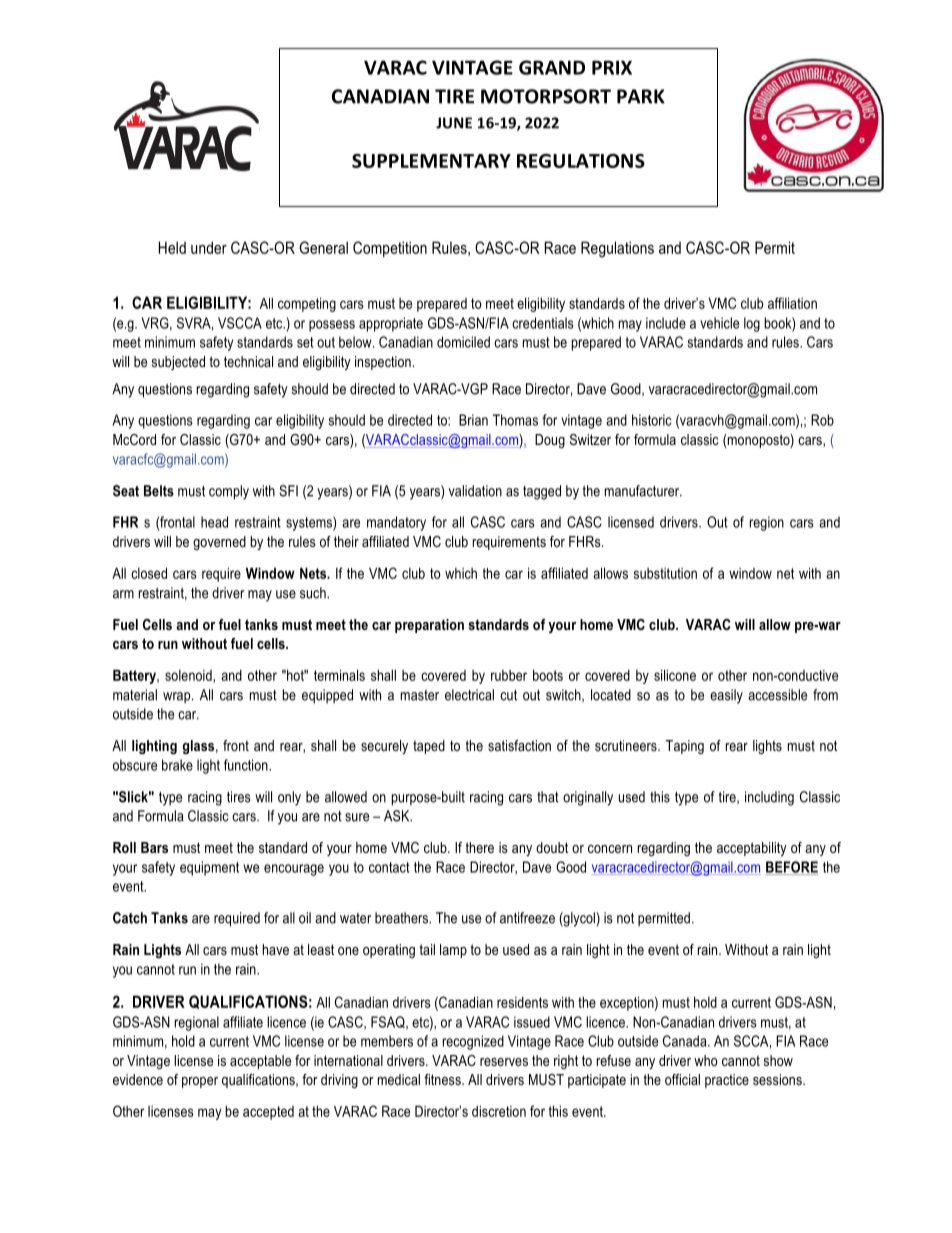 This screenshot has height=1233, width=952. Describe the element at coordinates (229, 492) in the screenshot. I see `comply` at that location.
